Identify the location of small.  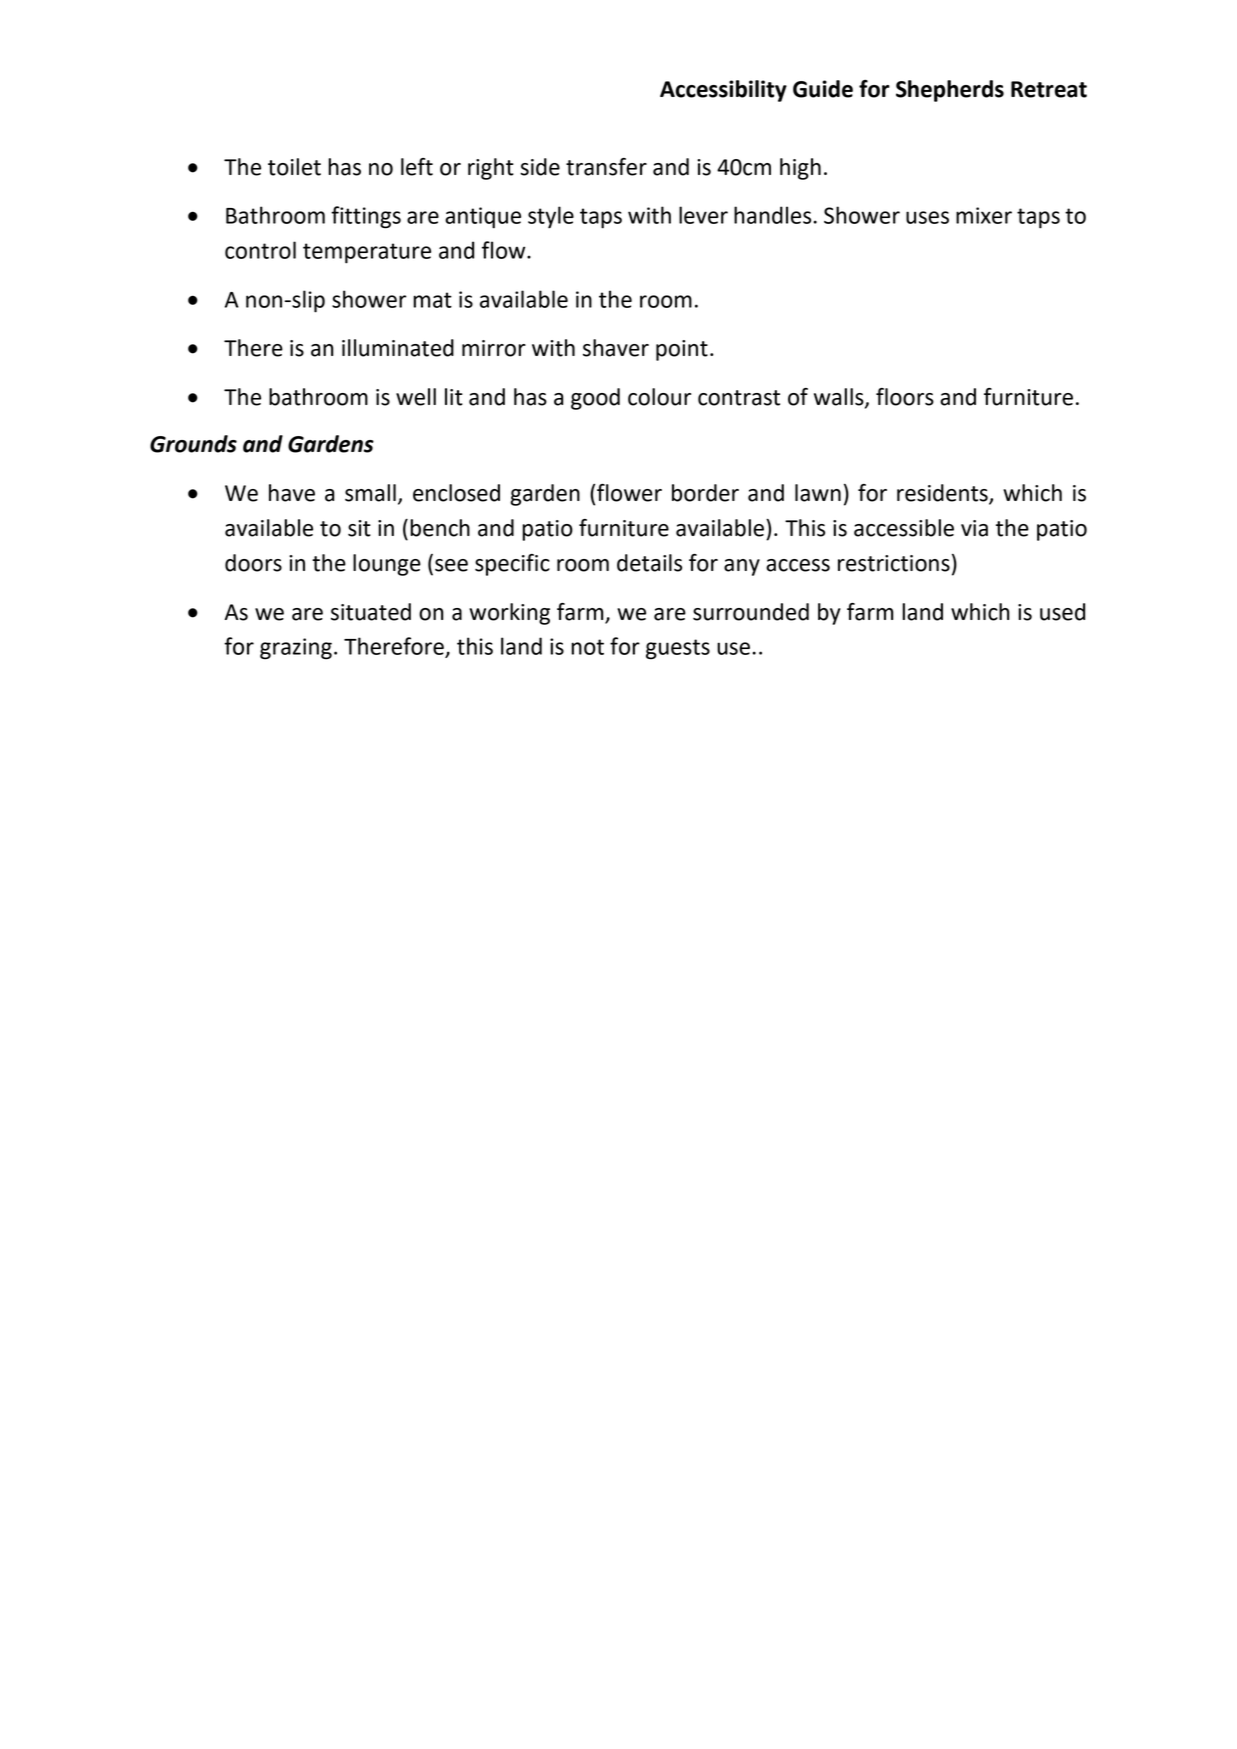
(370, 493).
